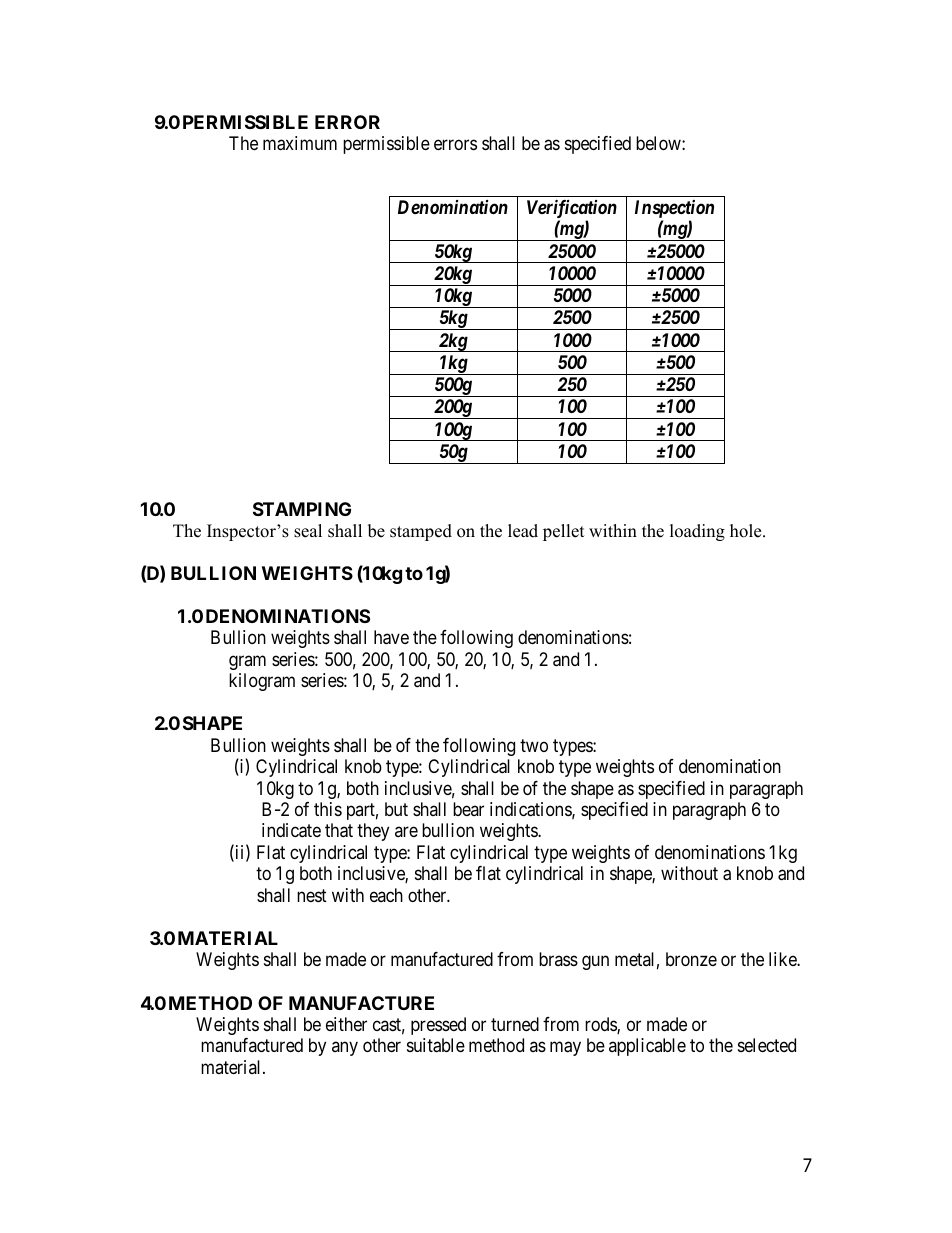  I want to click on either, so click(346, 1024).
